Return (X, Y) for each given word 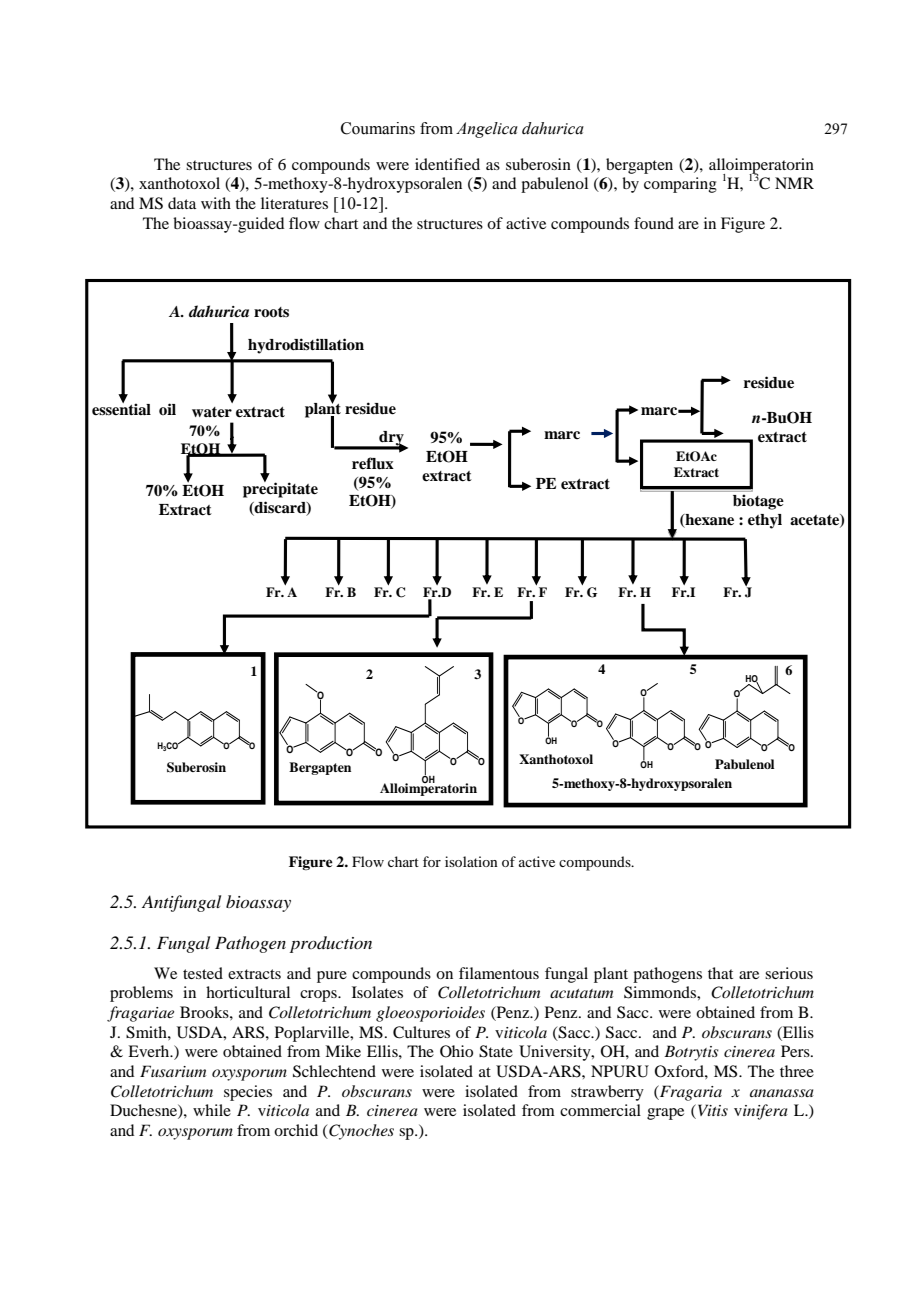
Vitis (713, 1110)
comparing (680, 185)
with (216, 203)
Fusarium (173, 1071)
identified (447, 164)
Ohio (456, 1051)
